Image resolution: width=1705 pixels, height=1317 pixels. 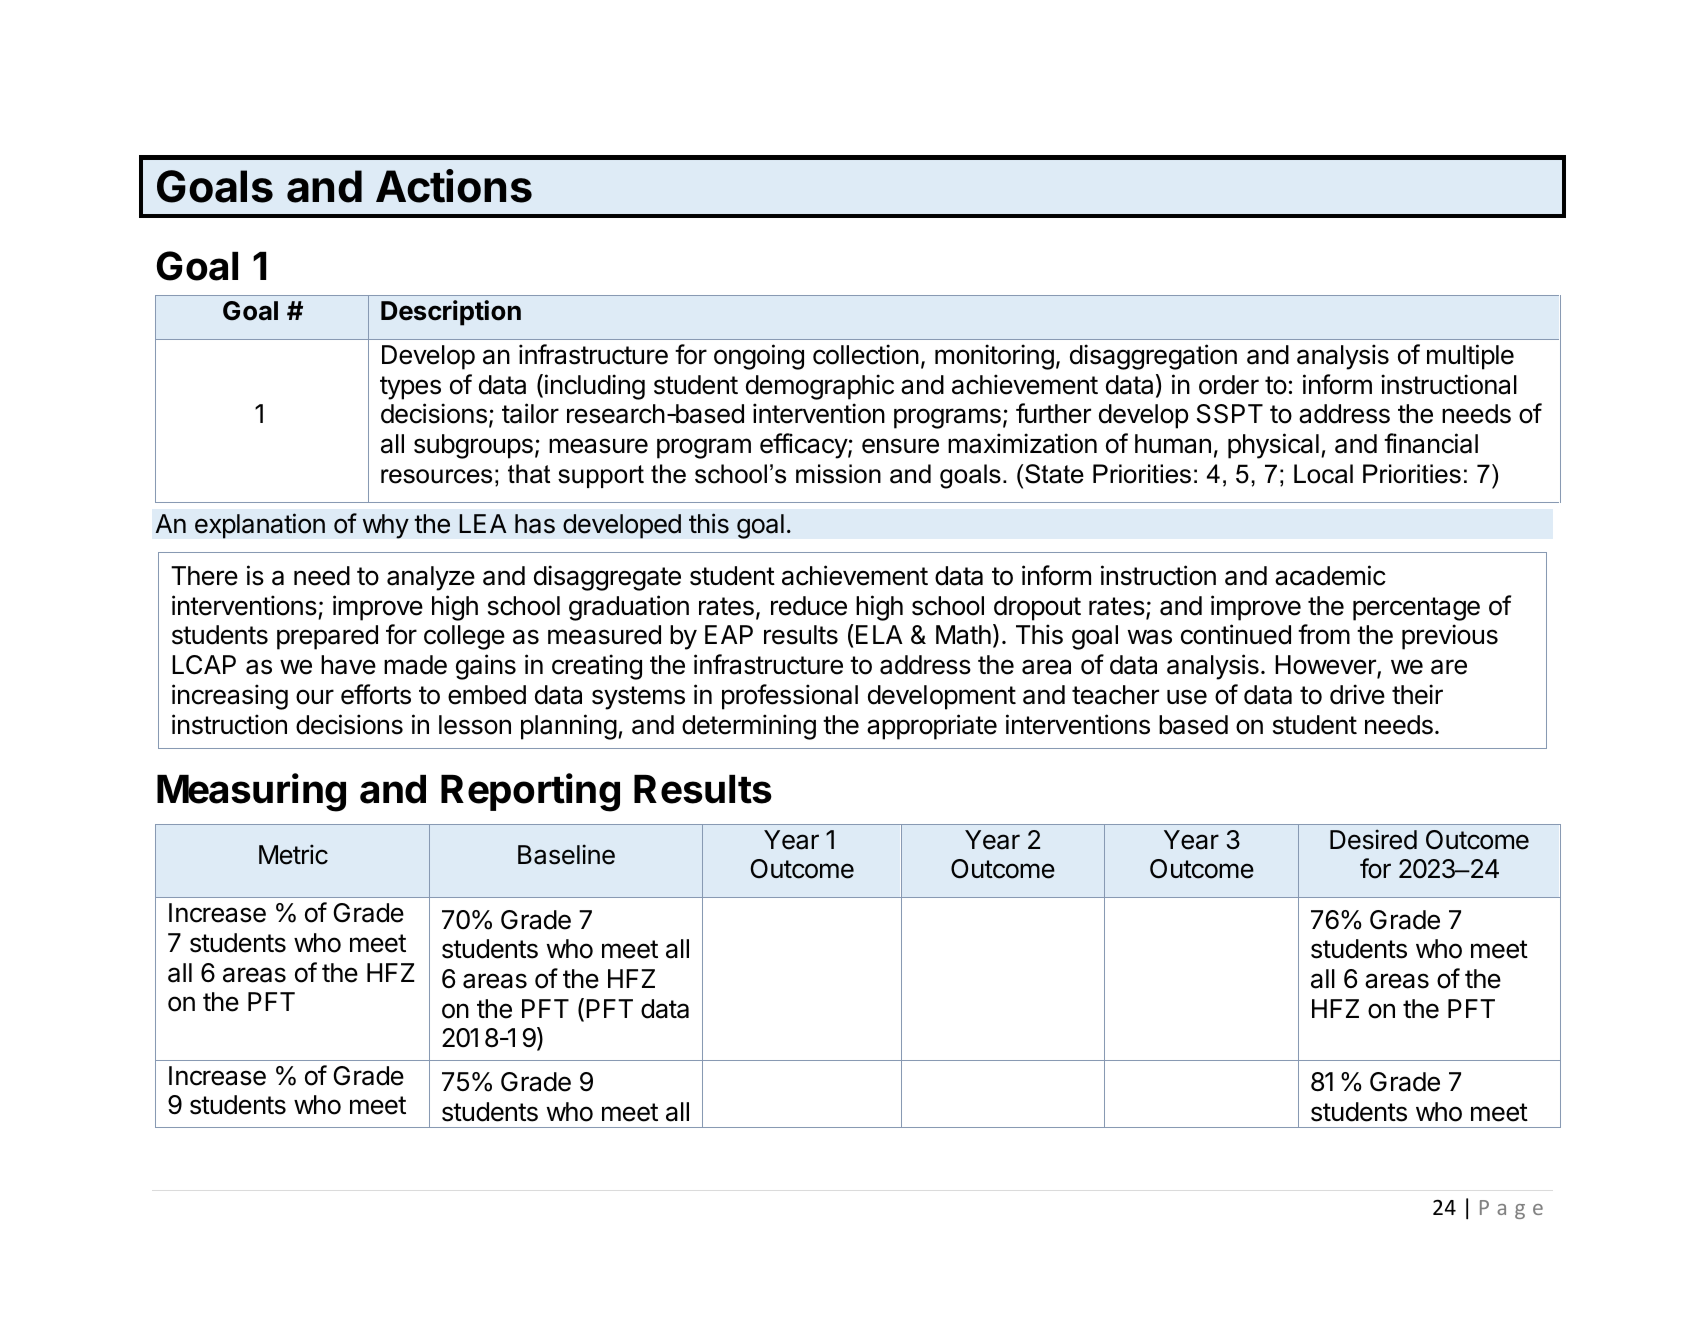 I want to click on Description, so click(x=451, y=313).
